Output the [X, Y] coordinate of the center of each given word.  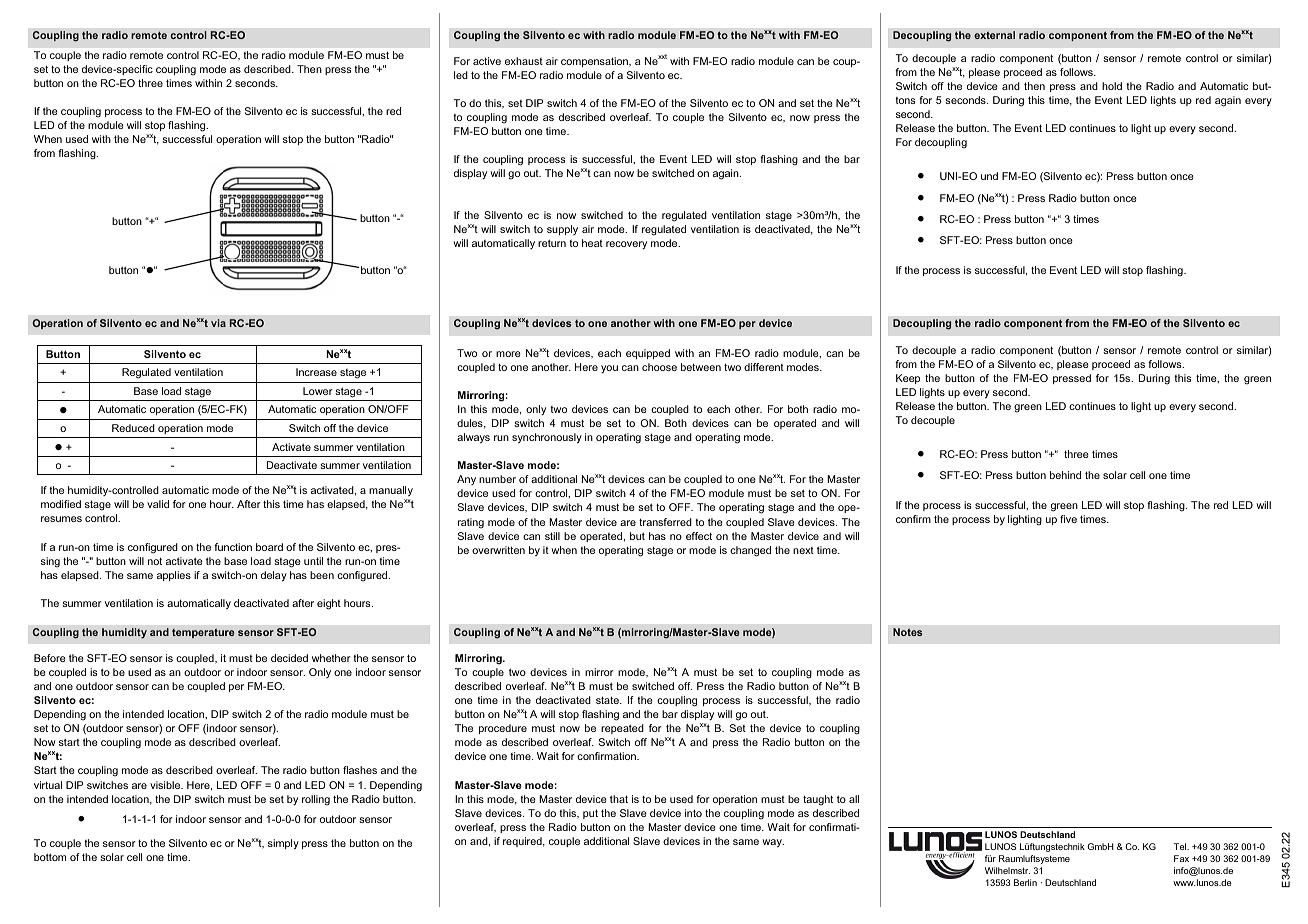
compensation [595, 62]
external [994, 35]
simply [283, 844]
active [487, 61]
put [590, 814]
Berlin [1025, 882]
